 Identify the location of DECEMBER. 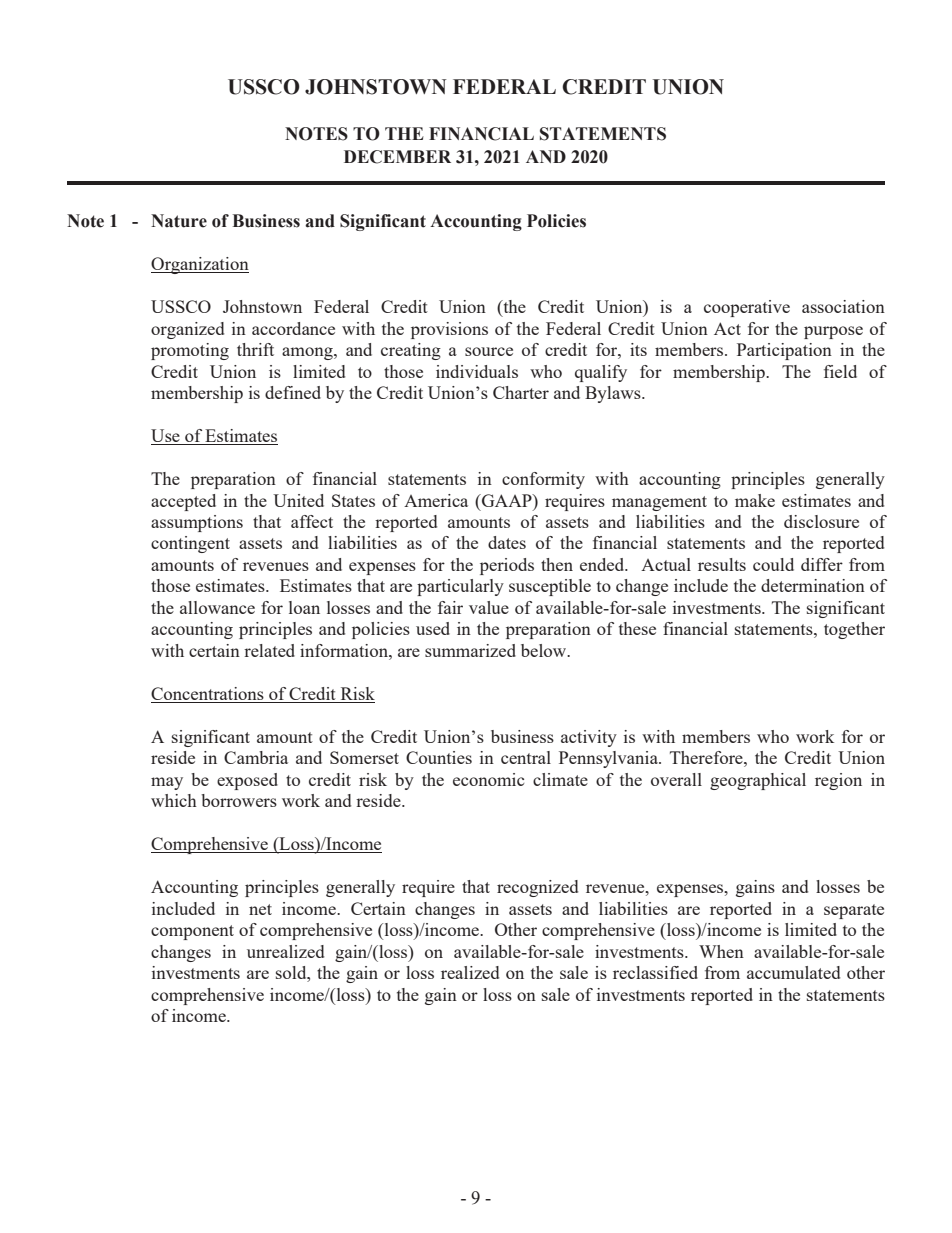
(397, 157).
